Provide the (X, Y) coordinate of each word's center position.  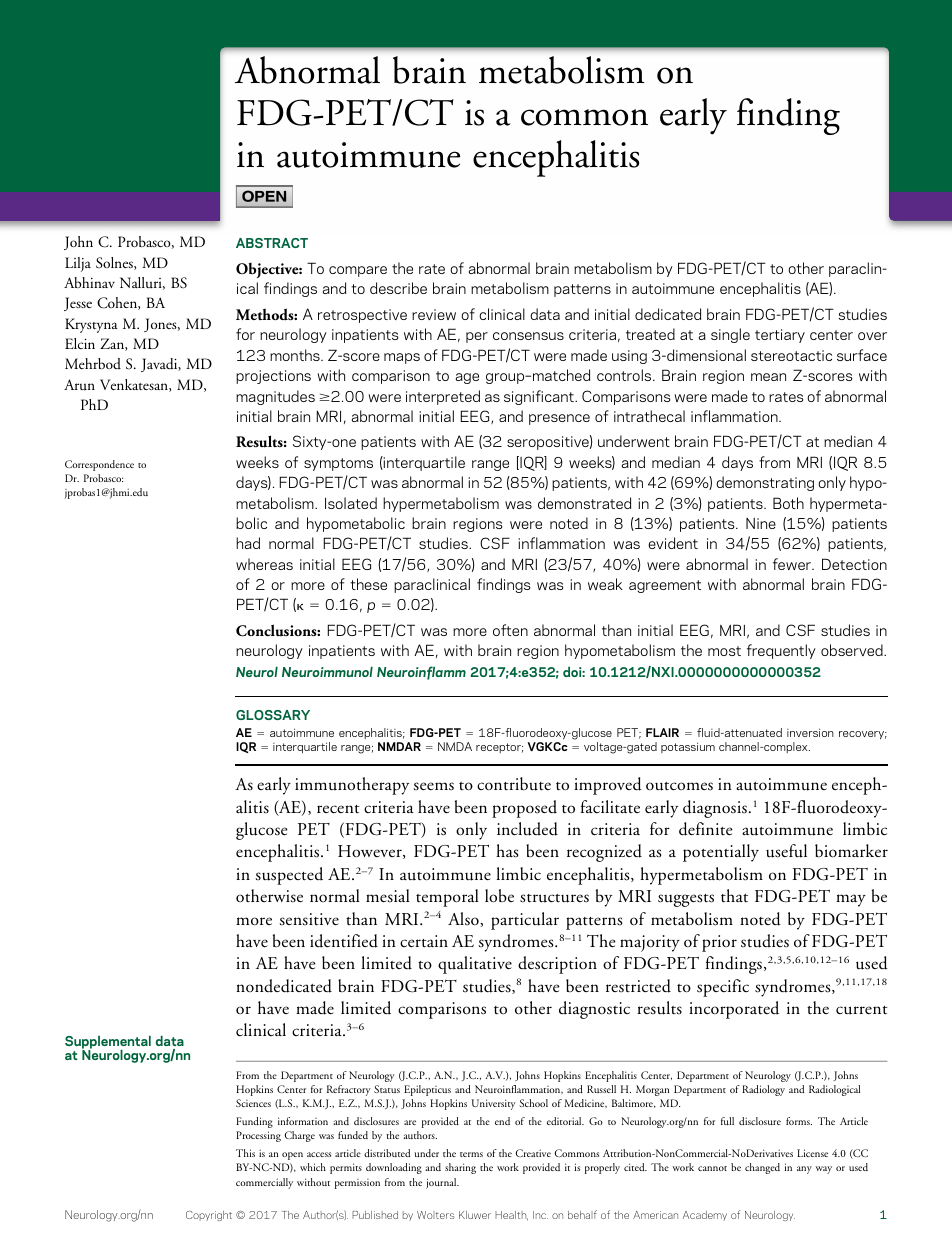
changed (762, 1168)
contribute (514, 784)
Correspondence (99, 465)
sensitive (309, 919)
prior (719, 943)
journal (442, 1183)
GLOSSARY (273, 715)
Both (788, 503)
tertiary (780, 336)
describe (398, 288)
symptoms (338, 464)
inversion (810, 732)
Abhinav (89, 282)
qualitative (475, 965)
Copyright (209, 1216)
